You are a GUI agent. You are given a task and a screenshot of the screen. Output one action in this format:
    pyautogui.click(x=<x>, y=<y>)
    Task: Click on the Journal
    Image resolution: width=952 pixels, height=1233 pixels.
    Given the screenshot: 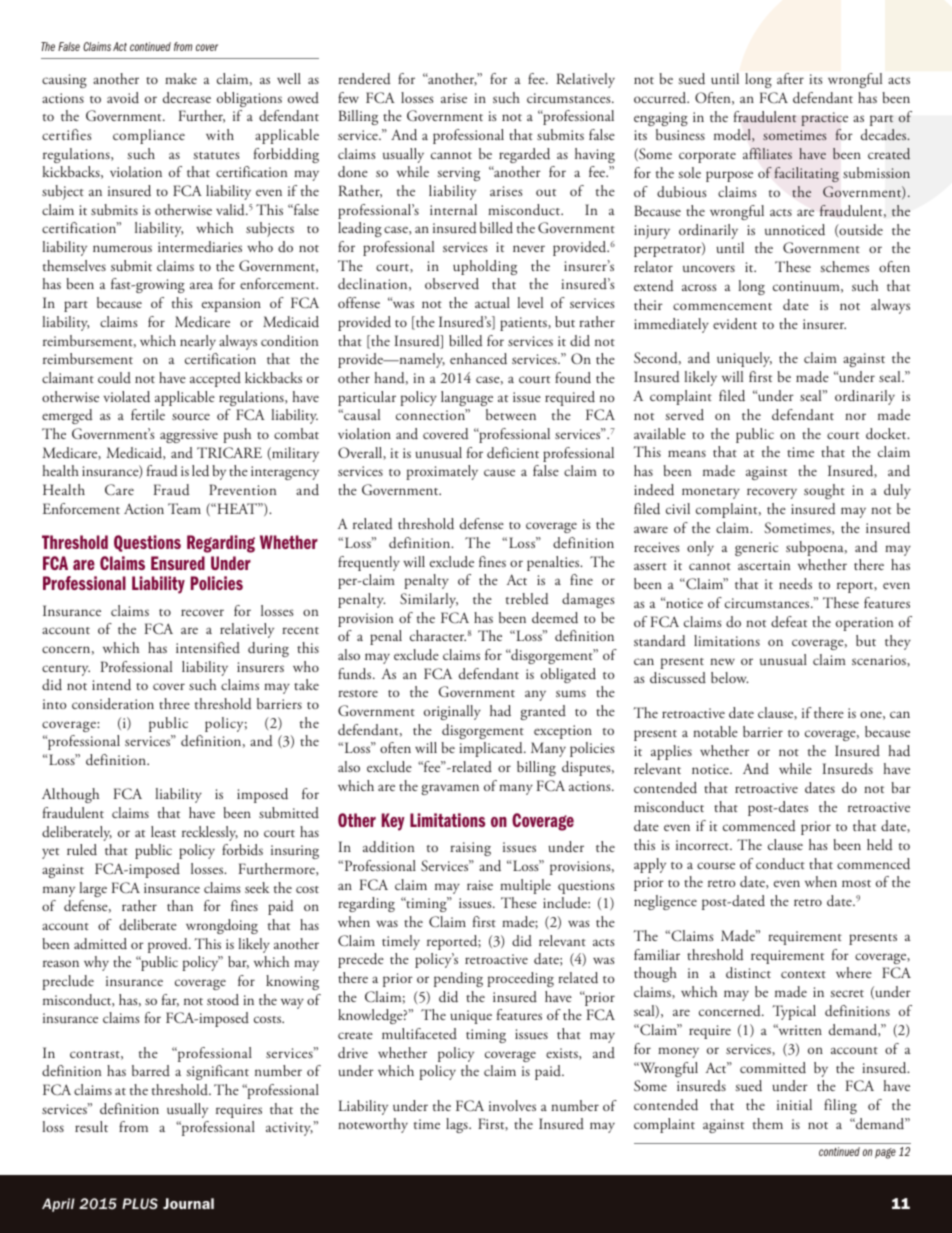 What is the action you would take?
    pyautogui.click(x=188, y=1203)
